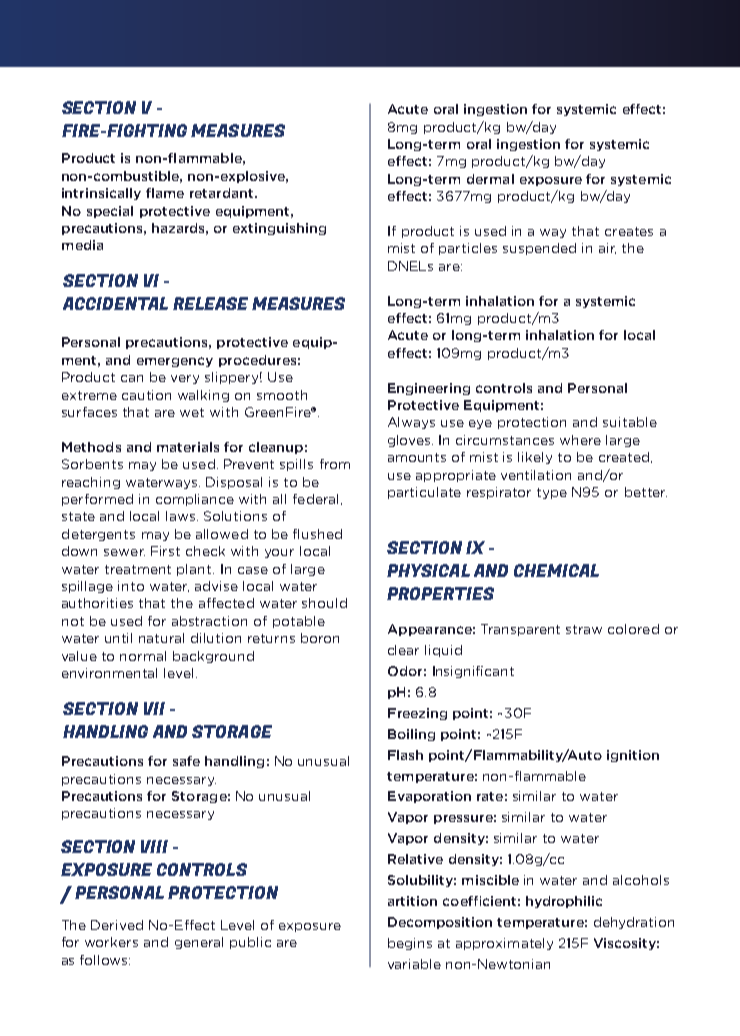 Image resolution: width=740 pixels, height=1036 pixels. I want to click on very, so click(185, 379).
